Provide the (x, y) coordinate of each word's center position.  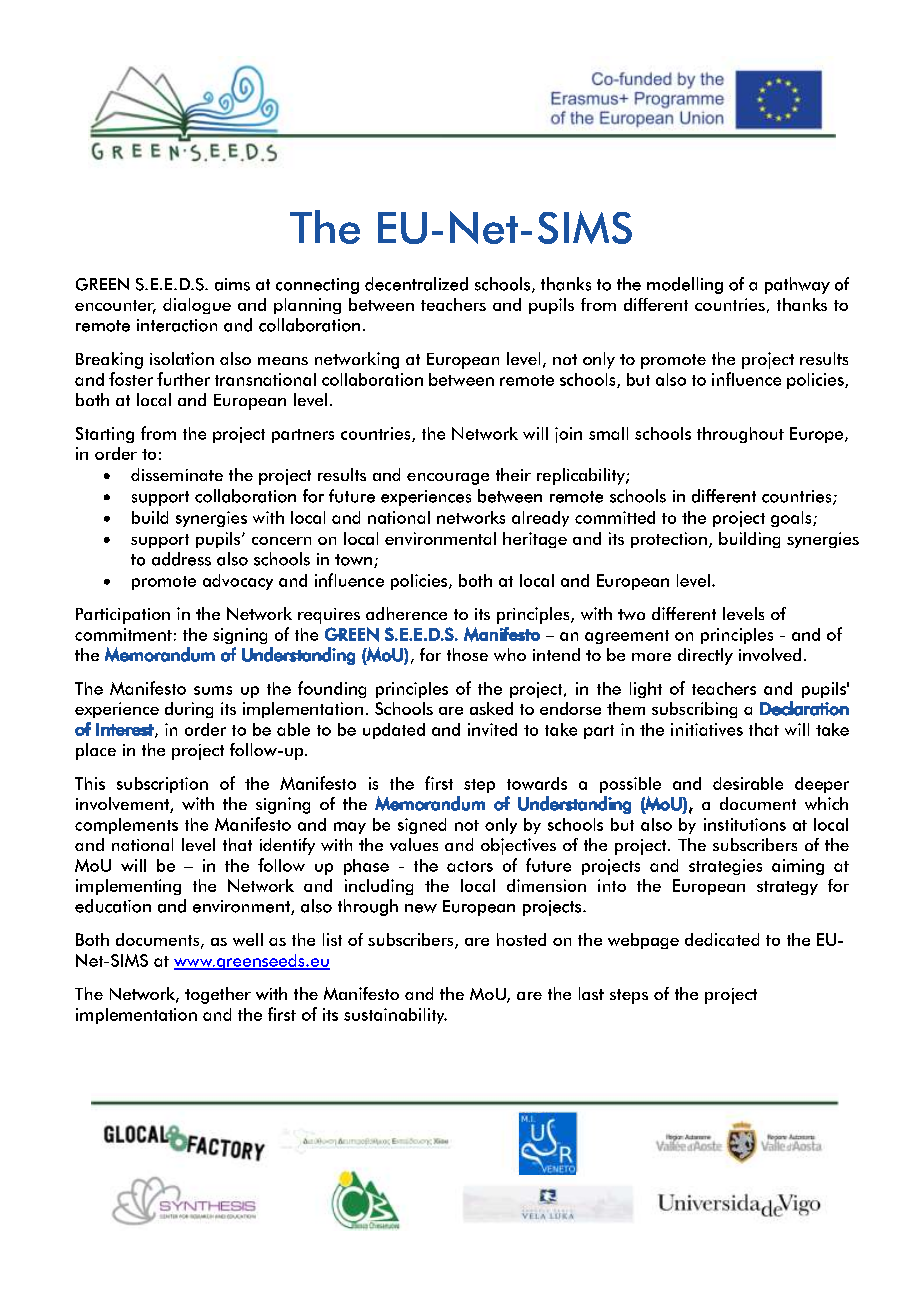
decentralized (416, 284)
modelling (685, 285)
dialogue (197, 306)
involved (770, 654)
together (218, 995)
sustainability (395, 1016)
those (467, 654)
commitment (123, 634)
